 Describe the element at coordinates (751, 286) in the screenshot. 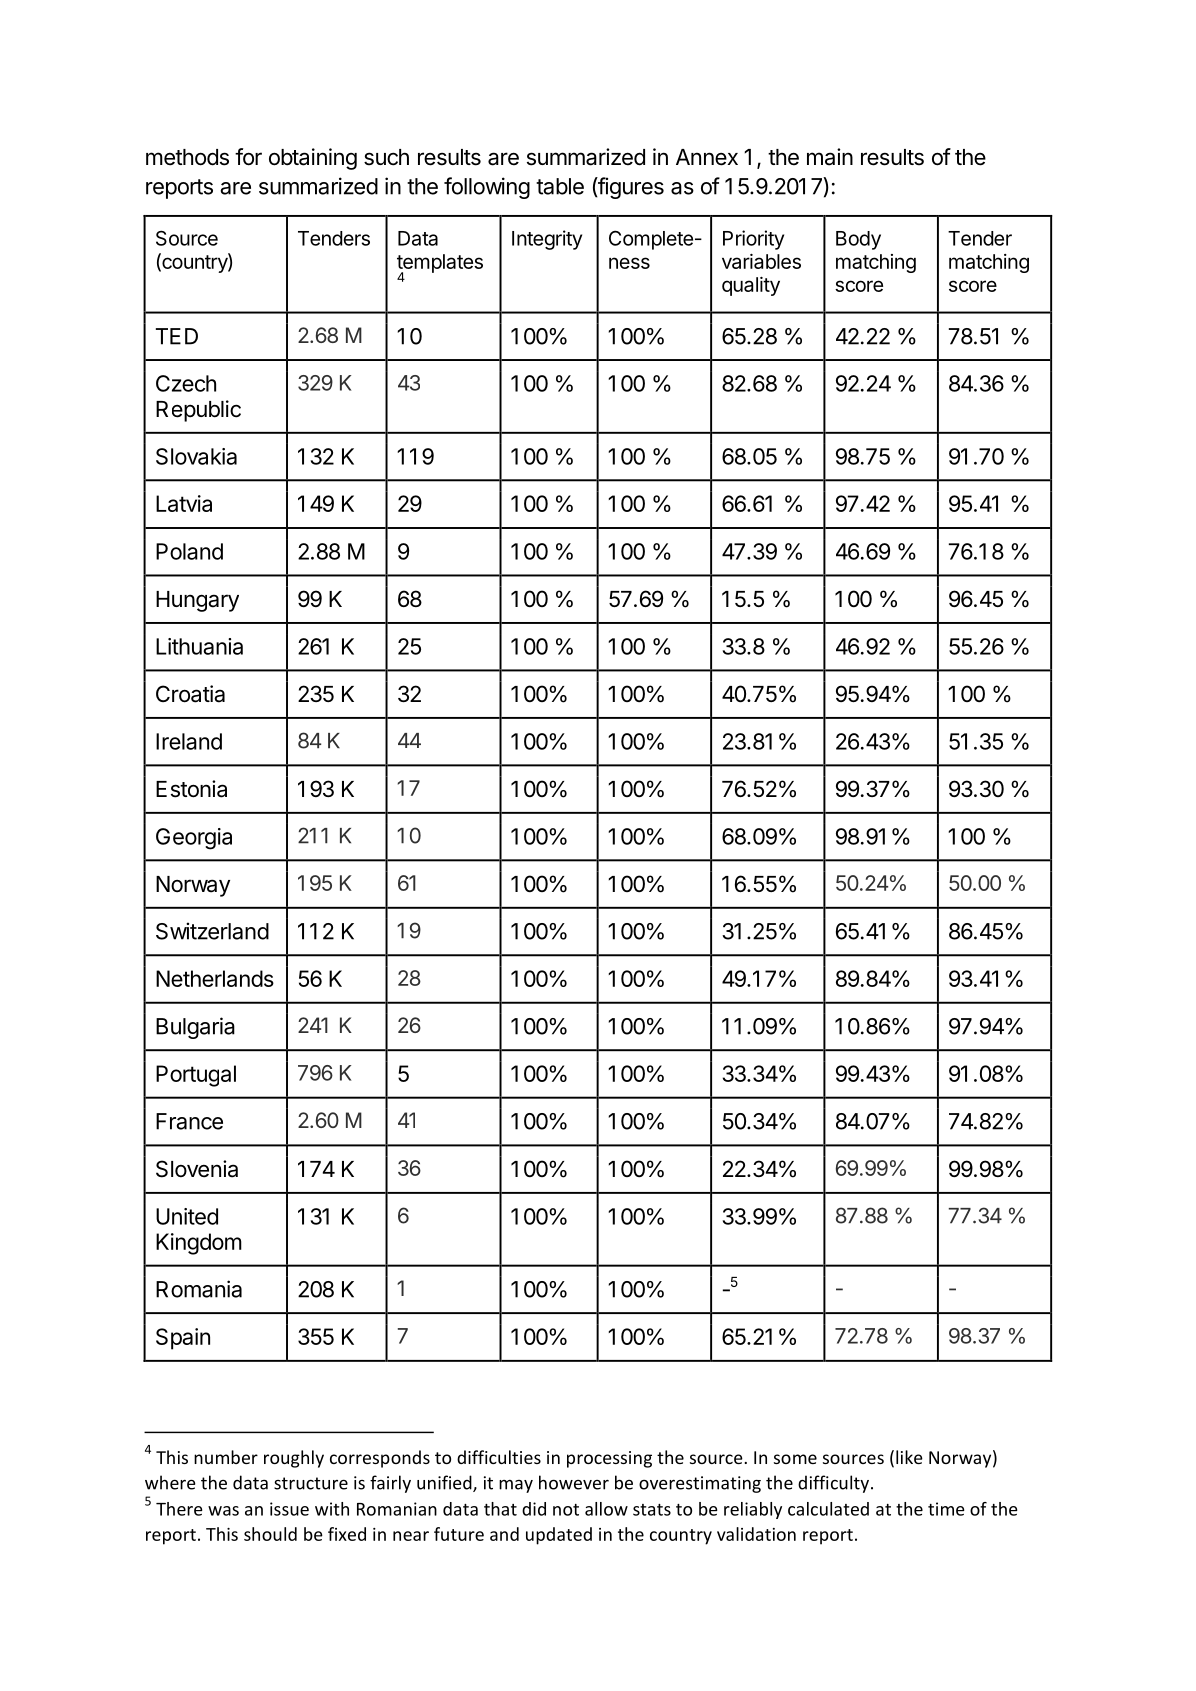

I see `quality` at that location.
